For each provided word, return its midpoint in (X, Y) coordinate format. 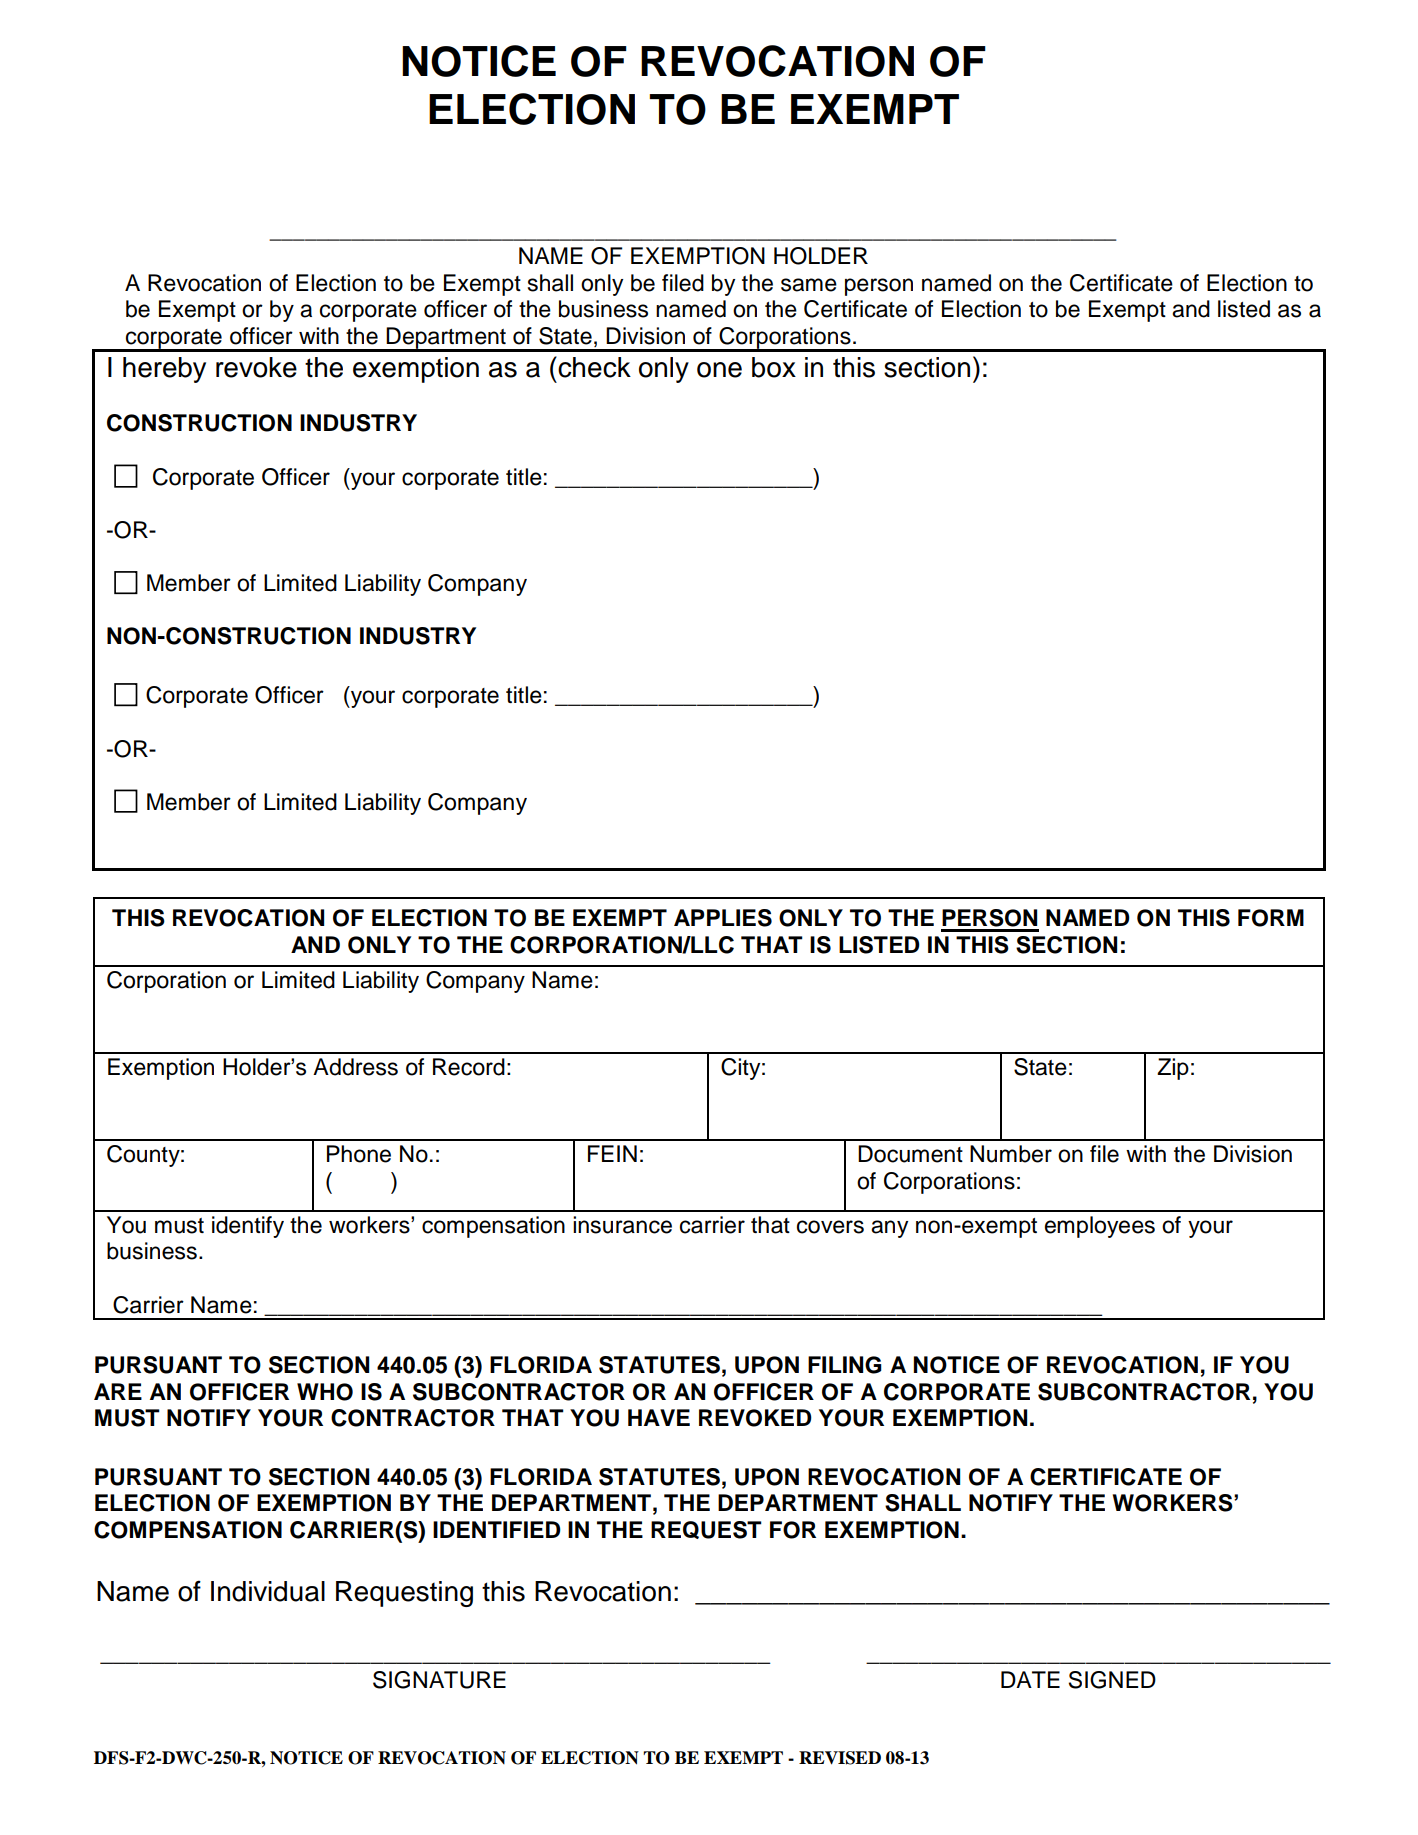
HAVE (659, 1417)
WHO (325, 1392)
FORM (1271, 918)
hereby (164, 370)
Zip (1173, 1069)
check (593, 367)
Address (355, 1067)
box (774, 367)
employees (1100, 1227)
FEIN (612, 1153)
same (809, 285)
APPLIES (723, 918)
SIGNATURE (439, 1680)
